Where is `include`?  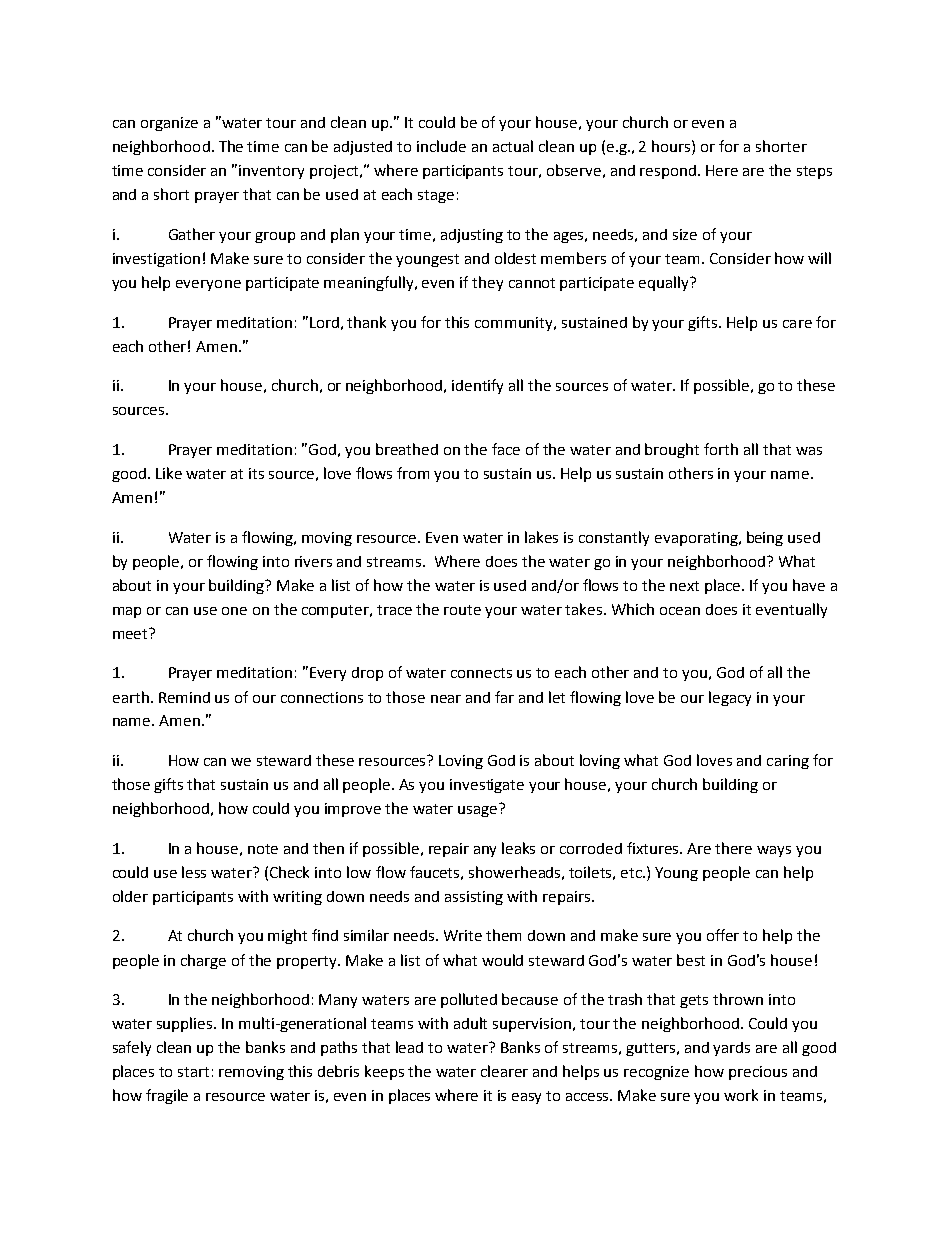 include is located at coordinates (441, 146).
